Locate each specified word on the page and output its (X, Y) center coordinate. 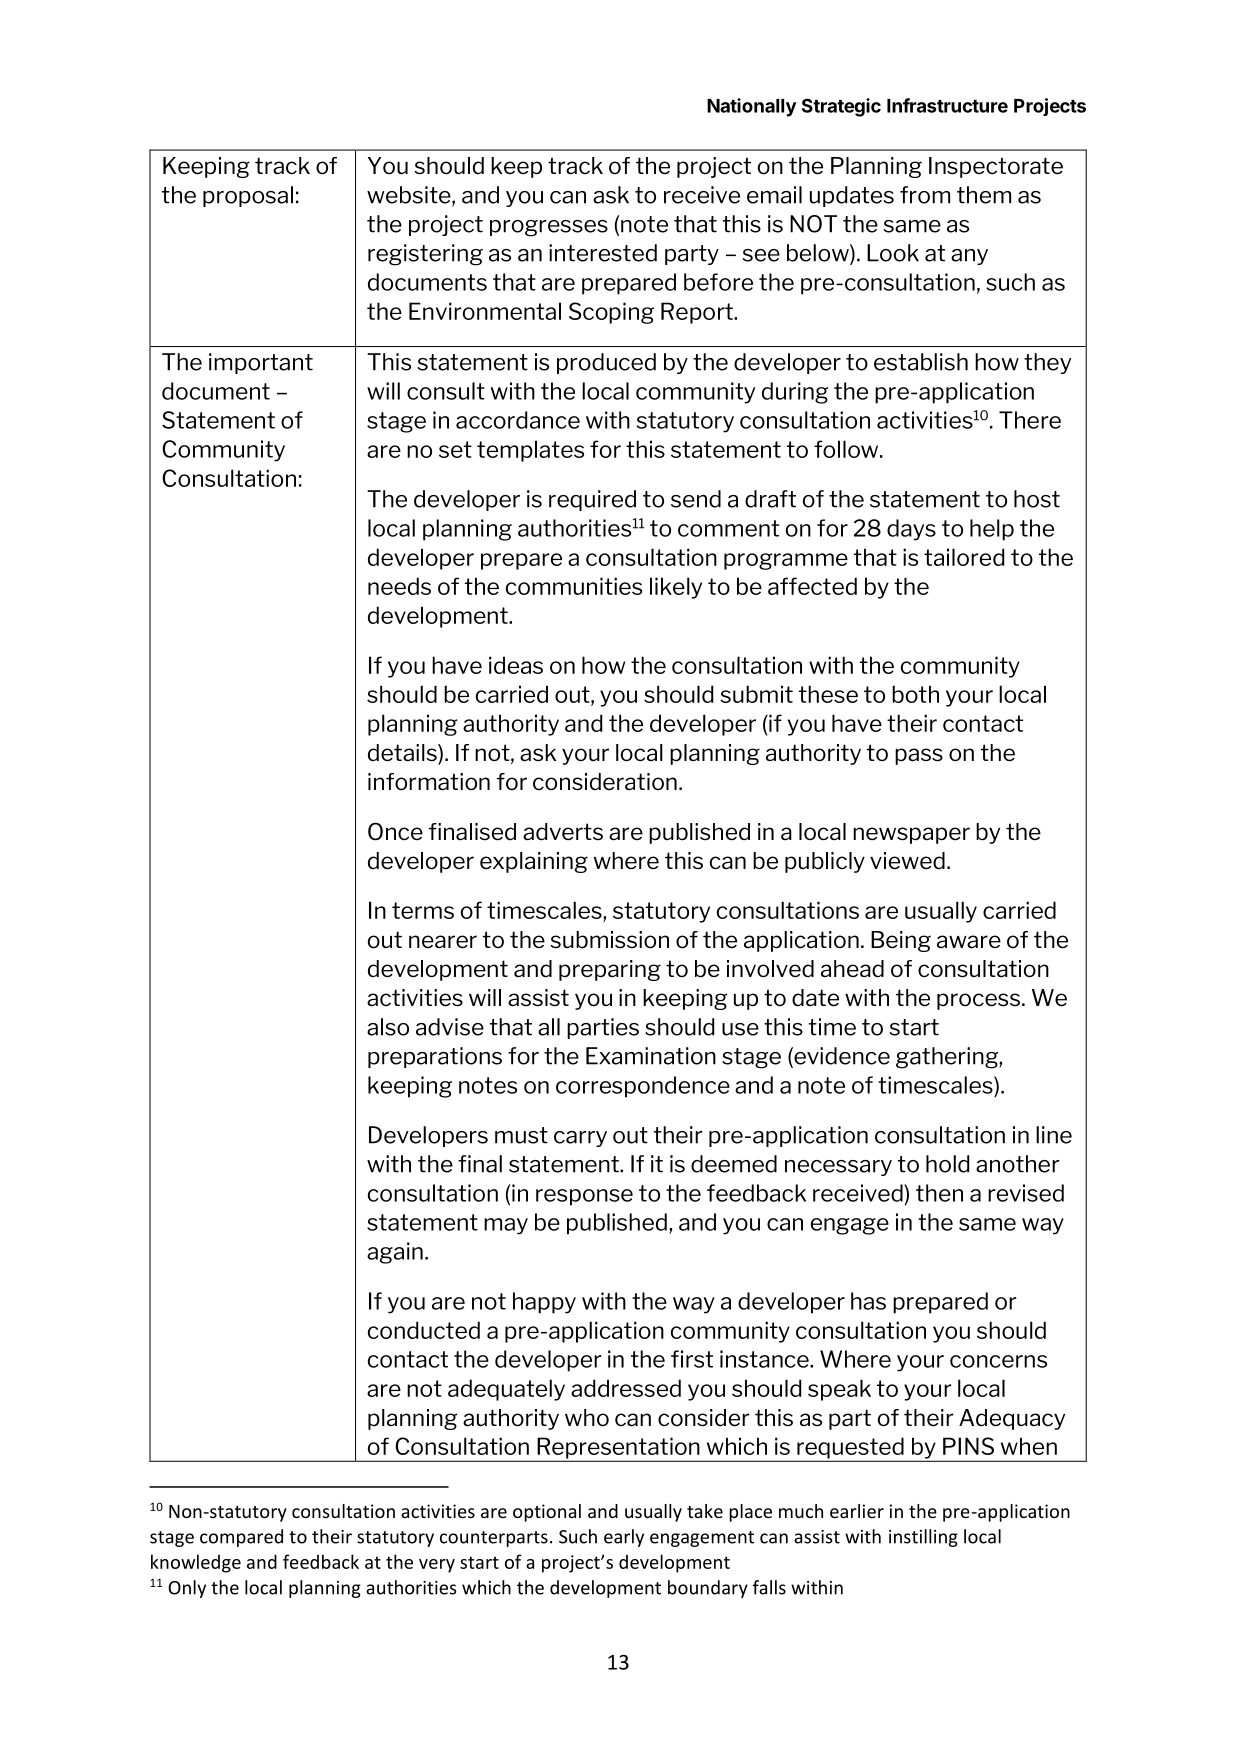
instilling (923, 1538)
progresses (549, 228)
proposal (248, 196)
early (624, 1538)
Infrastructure (947, 105)
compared (241, 1538)
